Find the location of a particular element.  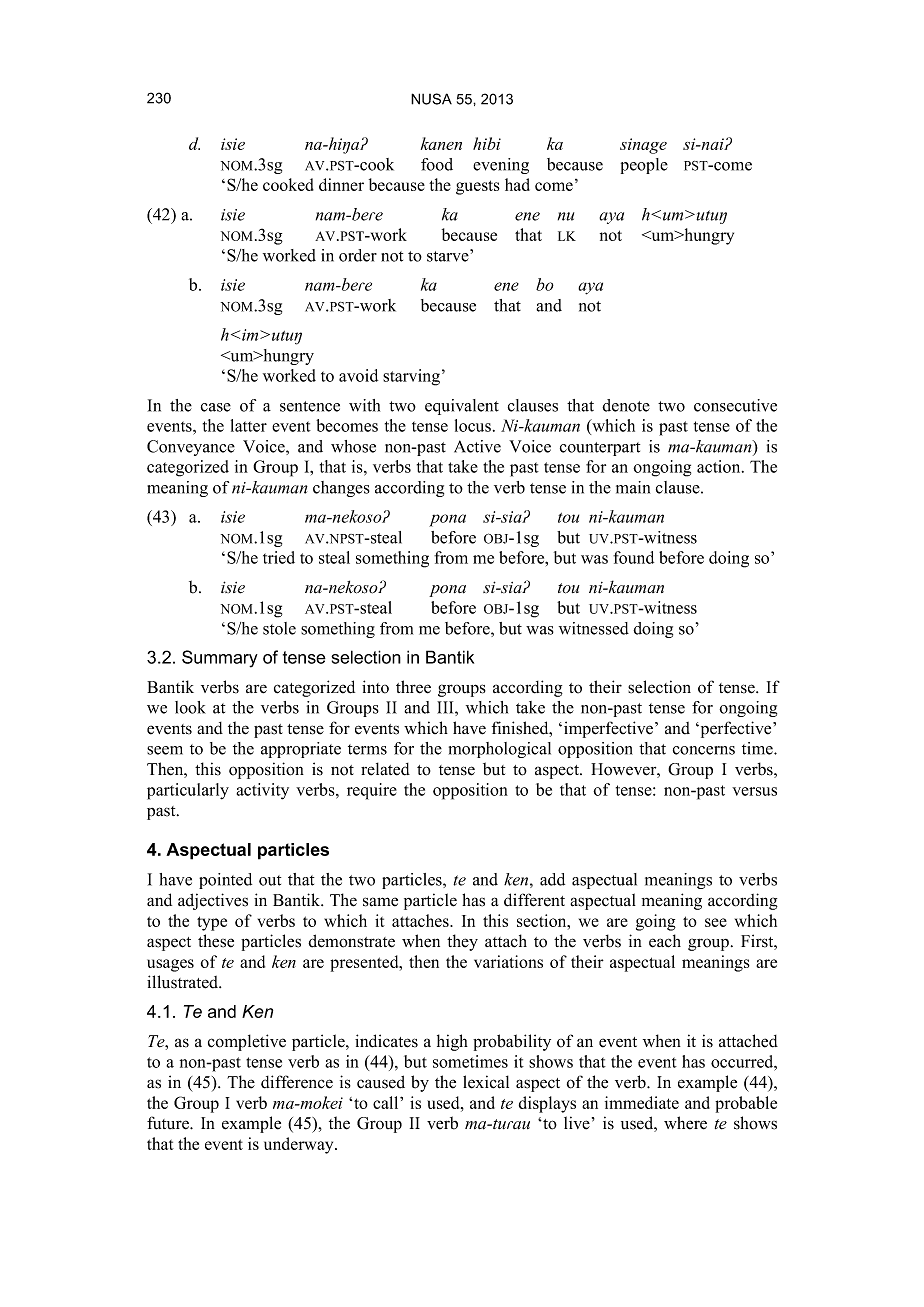

three is located at coordinates (413, 687).
